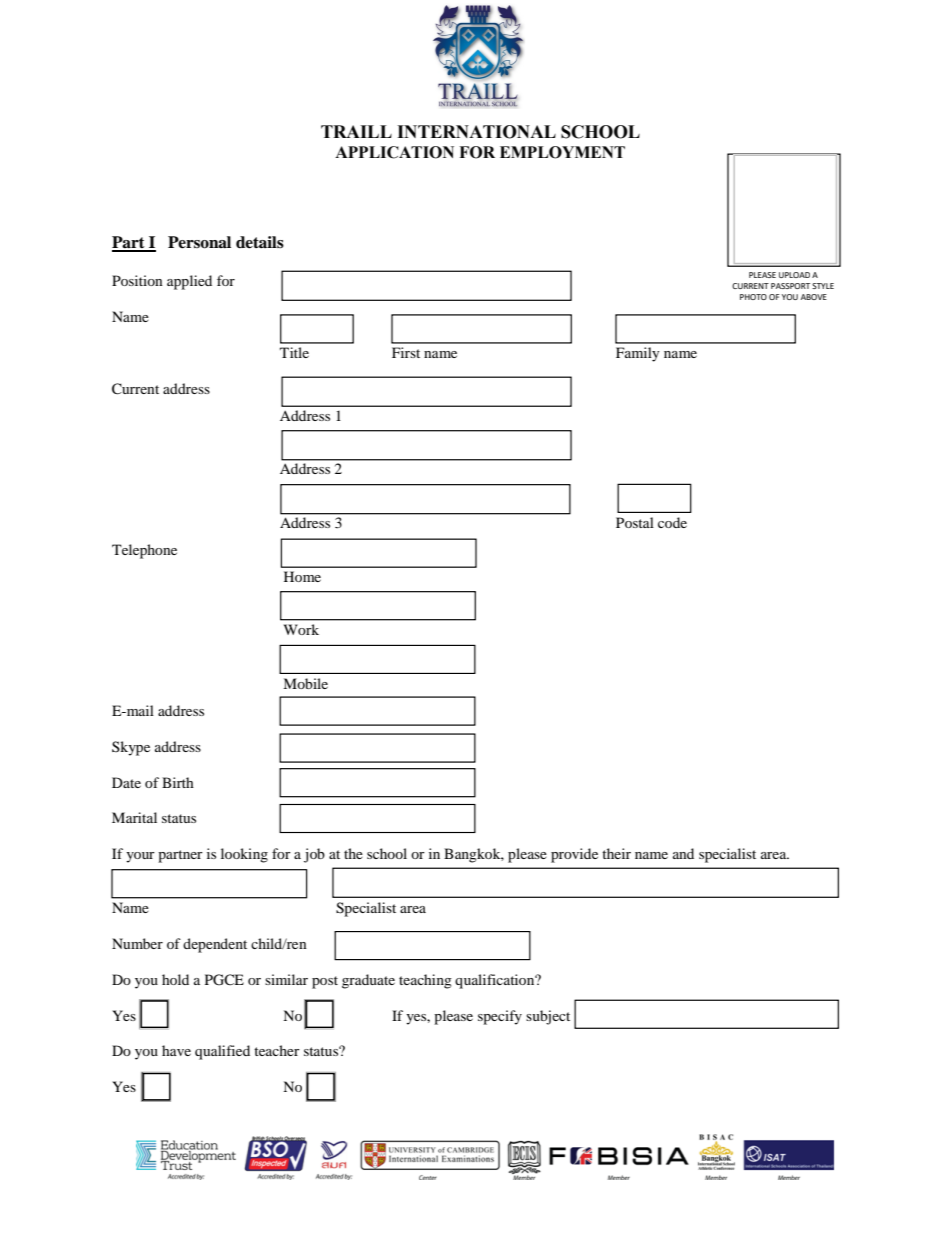 This screenshot has height=1233, width=952. What do you see at coordinates (548, 1017) in the screenshot?
I see `subject` at bounding box center [548, 1017].
